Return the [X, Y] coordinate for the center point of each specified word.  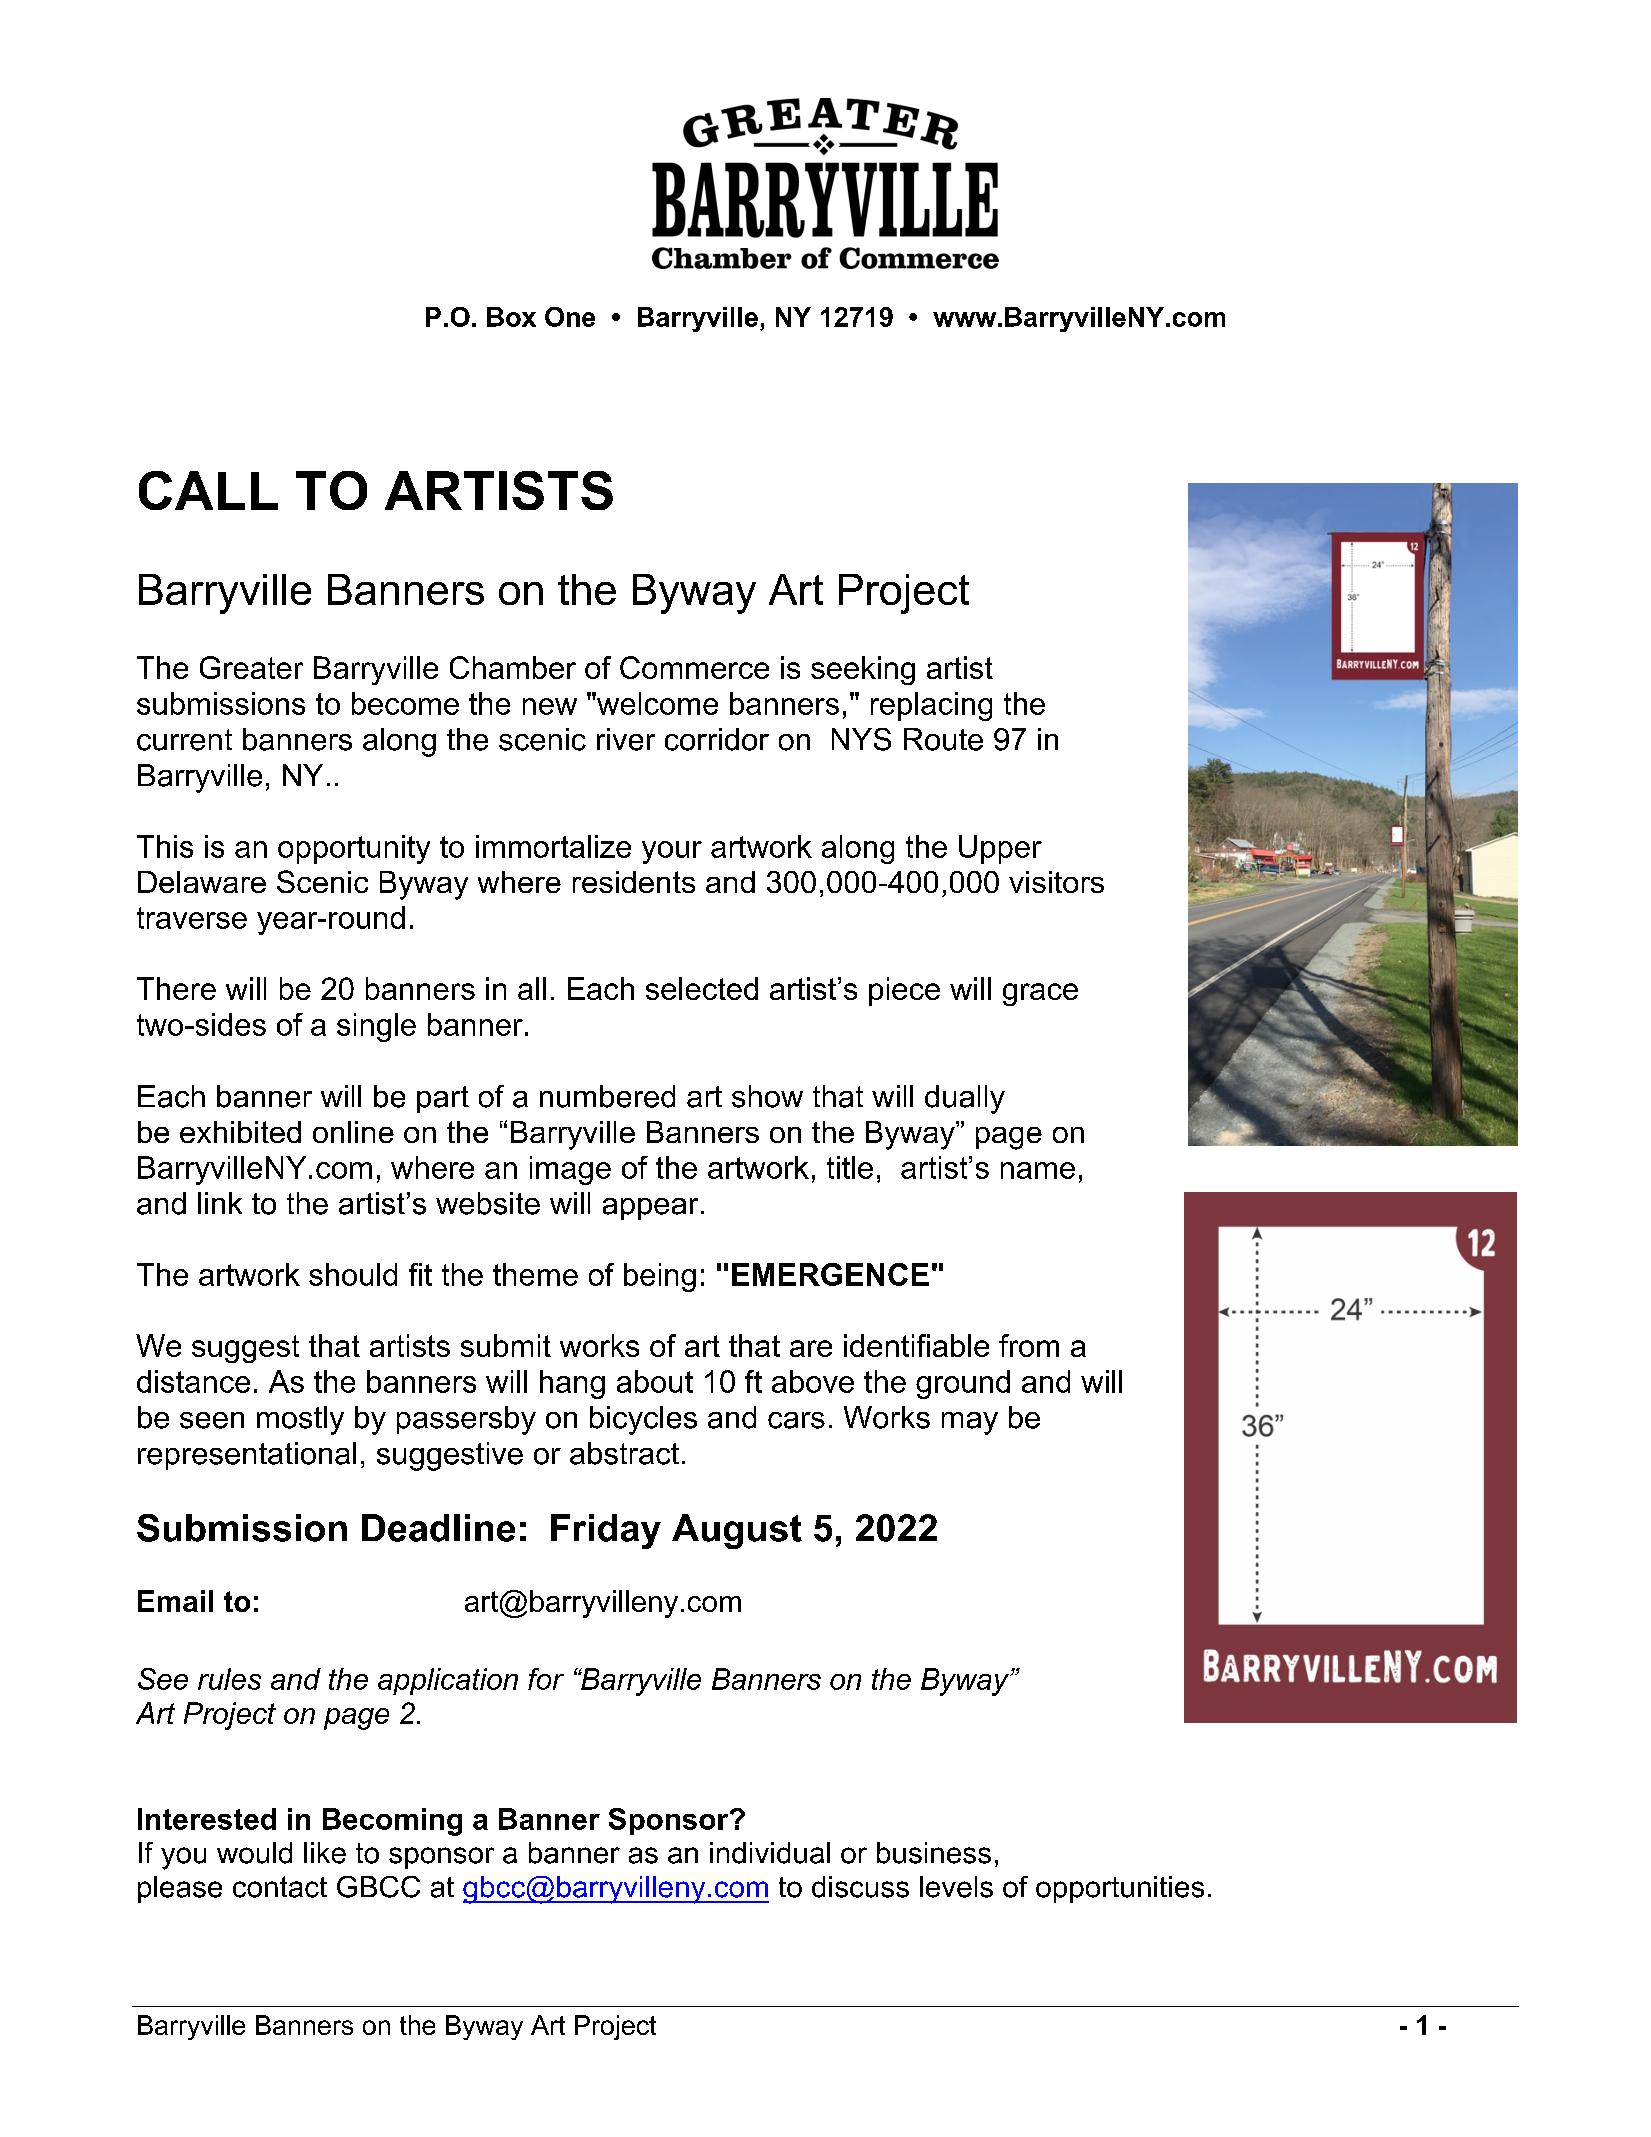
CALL [208, 490]
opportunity [354, 849]
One [570, 317]
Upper [1000, 849]
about [655, 1381]
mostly [300, 1420]
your [672, 852]
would [254, 1853]
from [1029, 1345]
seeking [863, 670]
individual [770, 1853]
